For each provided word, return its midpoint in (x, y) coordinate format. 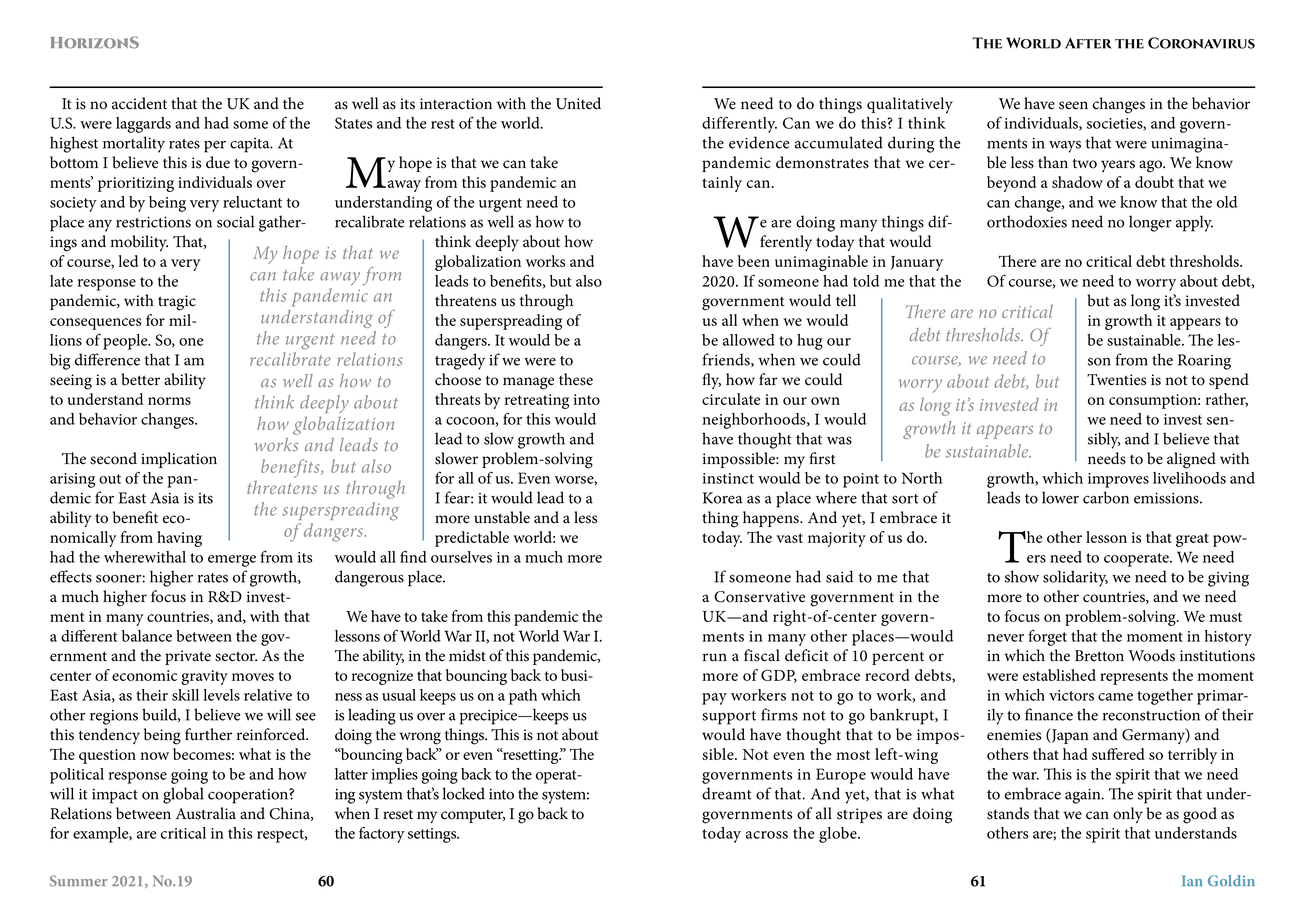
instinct (728, 478)
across (767, 835)
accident (139, 103)
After (1088, 43)
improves (1118, 480)
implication (179, 460)
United (578, 103)
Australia (206, 813)
